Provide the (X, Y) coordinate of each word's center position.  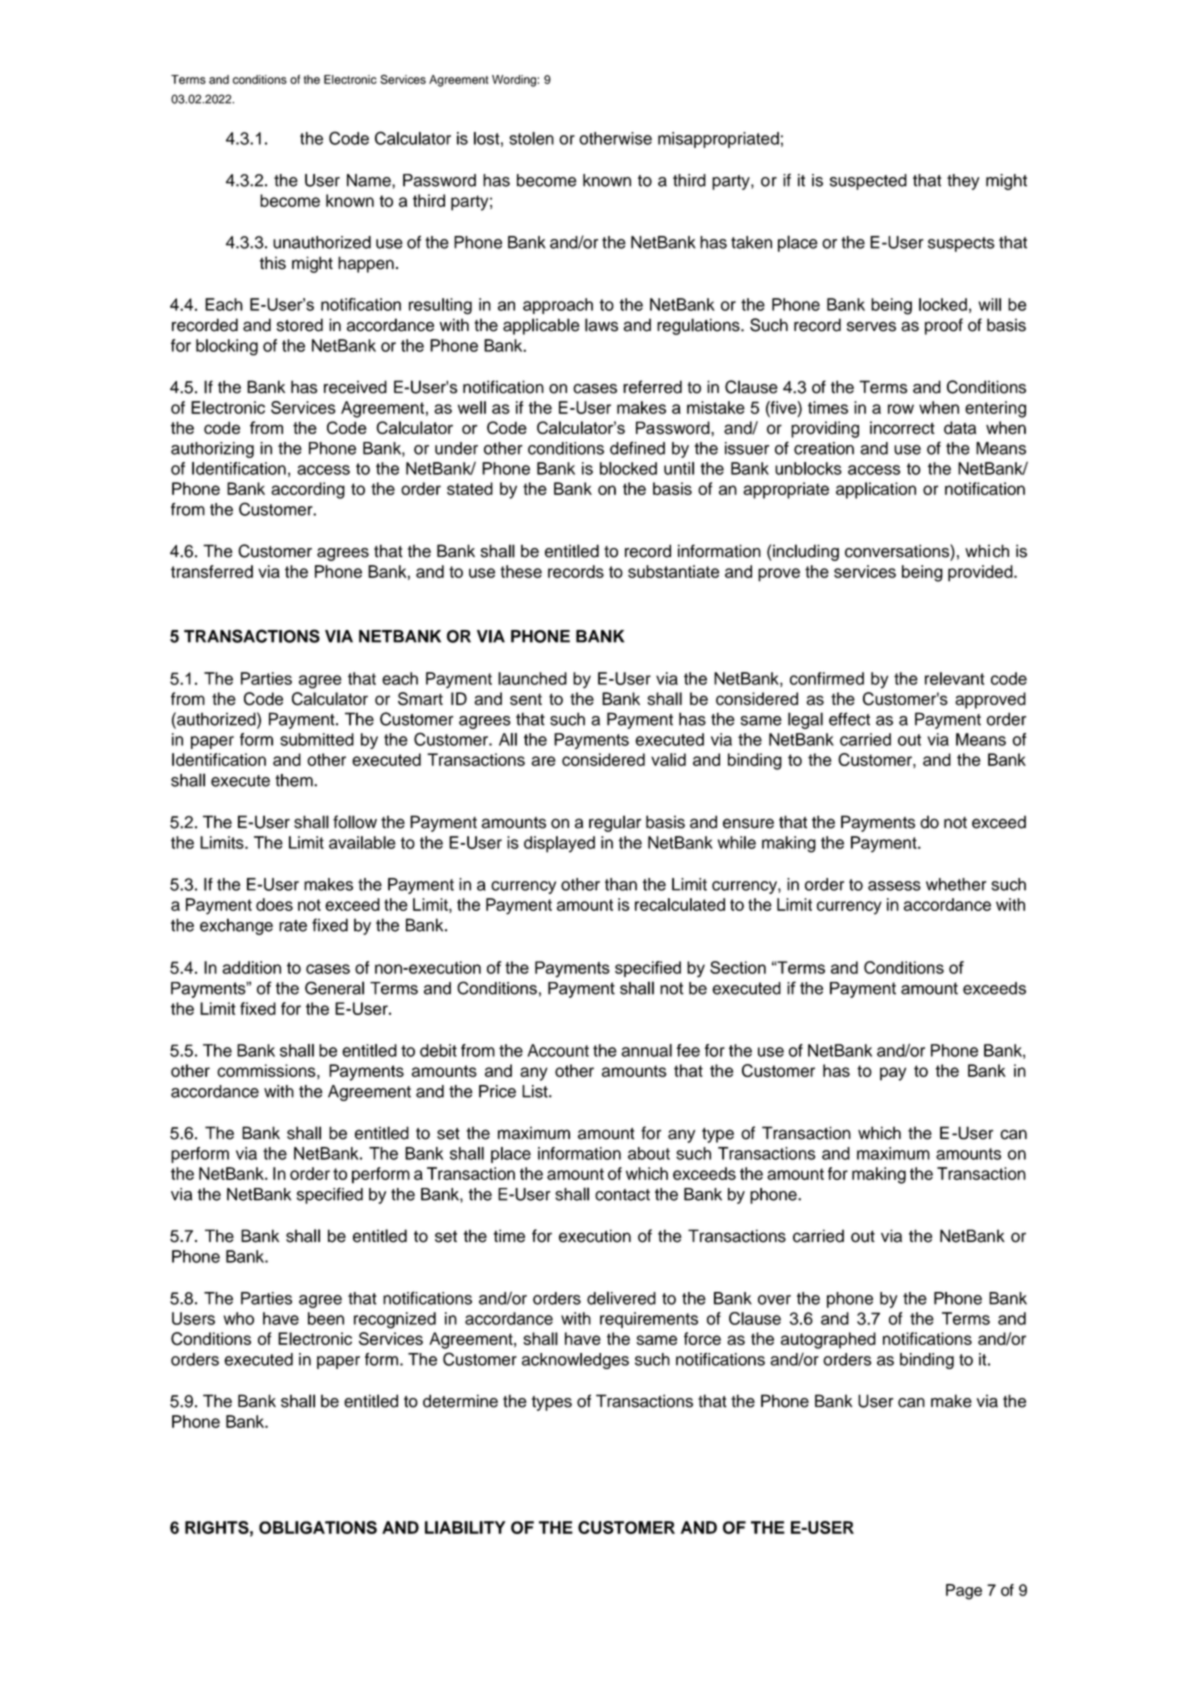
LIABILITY (465, 1527)
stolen (531, 138)
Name (370, 180)
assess (894, 886)
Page (964, 1592)
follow (355, 822)
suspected (868, 182)
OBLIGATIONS (318, 1527)
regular (615, 823)
